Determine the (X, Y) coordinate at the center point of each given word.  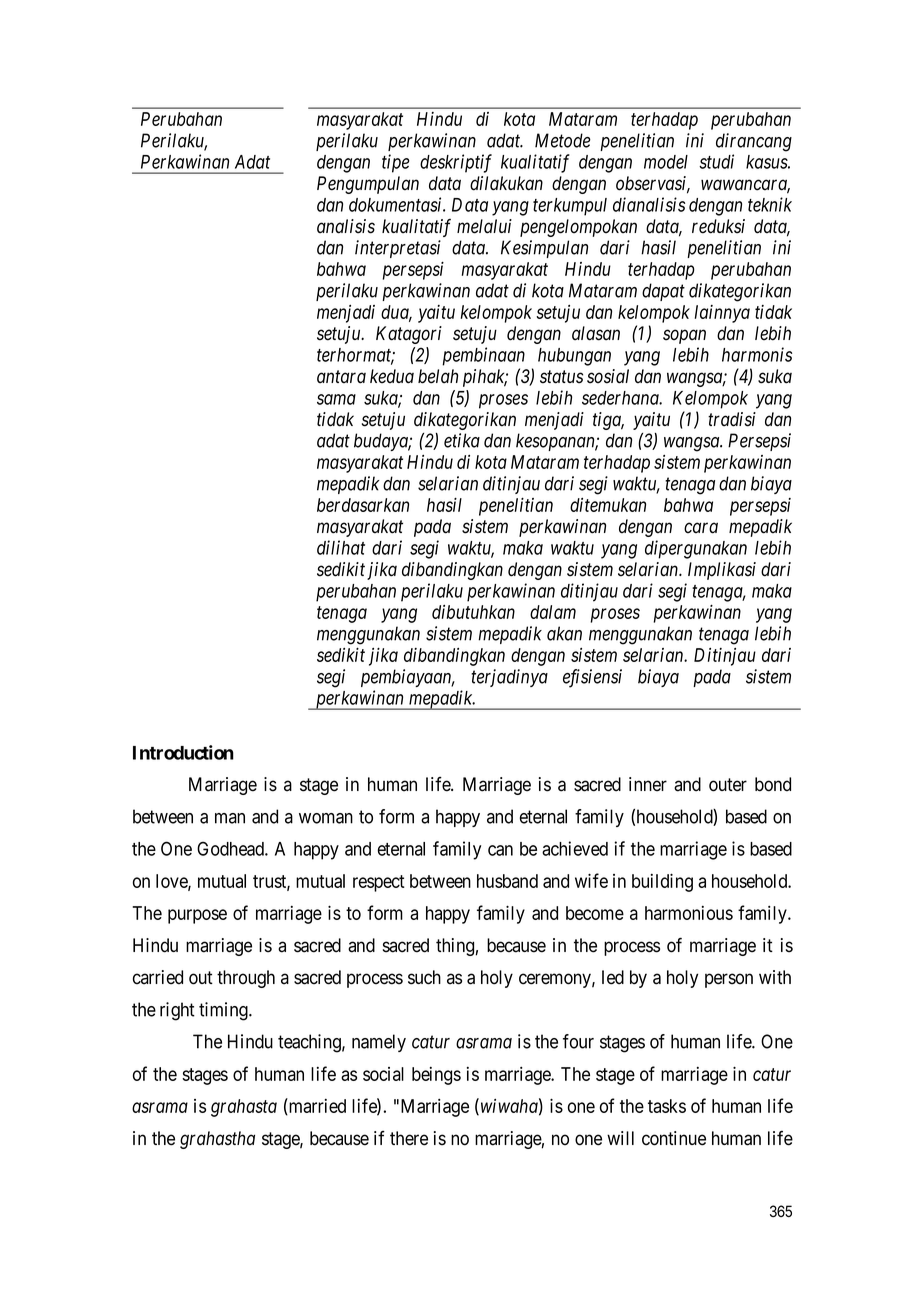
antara (341, 377)
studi (716, 161)
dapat (663, 292)
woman (326, 818)
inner (648, 784)
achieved (575, 848)
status (561, 377)
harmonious (689, 913)
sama (336, 399)
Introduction (183, 752)
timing (224, 1011)
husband (507, 881)
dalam (553, 612)
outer (728, 785)
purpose (197, 916)
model (666, 162)
